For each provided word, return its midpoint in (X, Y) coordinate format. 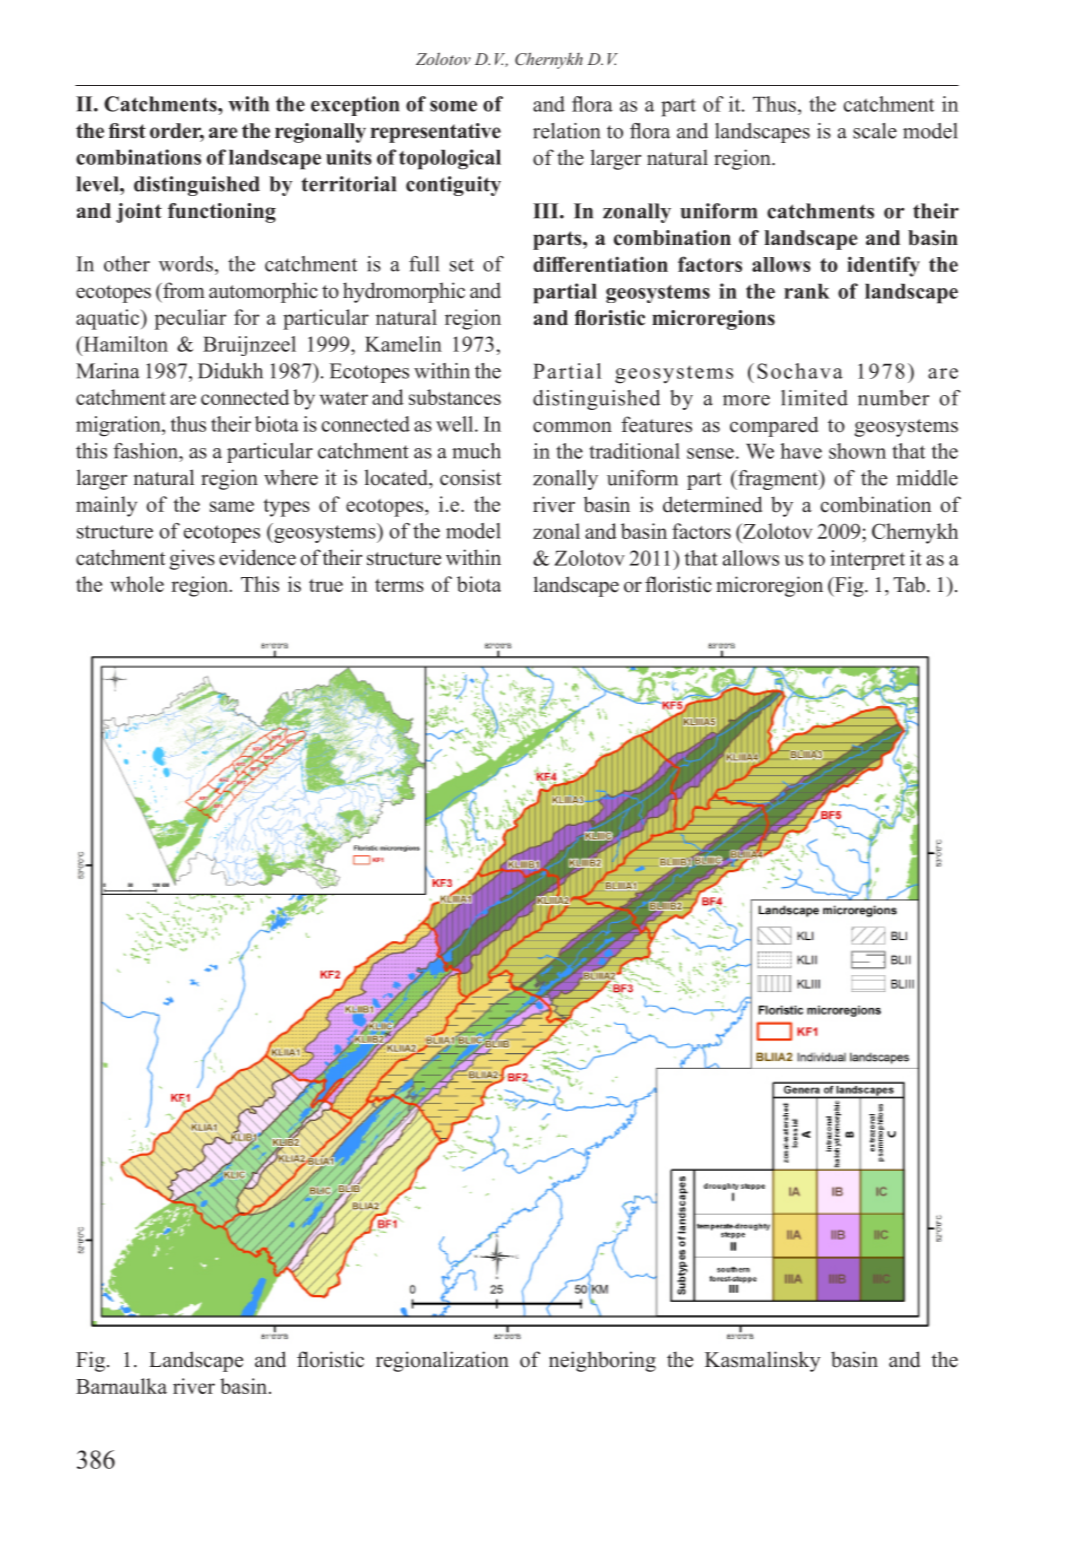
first (127, 131)
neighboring (602, 1361)
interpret (867, 560)
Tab (909, 584)
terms (399, 585)
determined (712, 504)
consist (471, 477)
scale (875, 131)
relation (566, 131)
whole (137, 584)
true (326, 585)
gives (192, 559)
